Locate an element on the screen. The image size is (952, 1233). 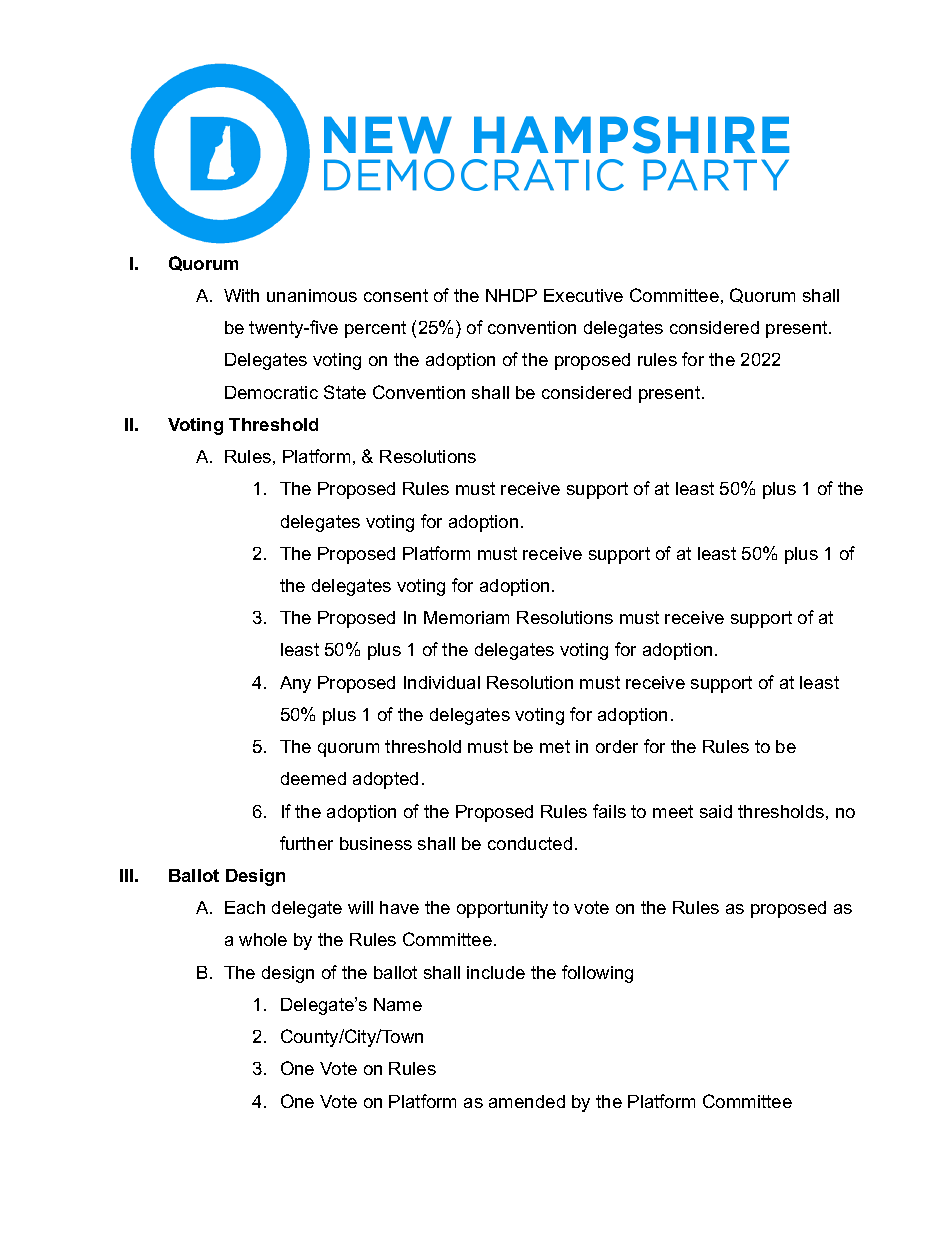
meet is located at coordinates (673, 811).
